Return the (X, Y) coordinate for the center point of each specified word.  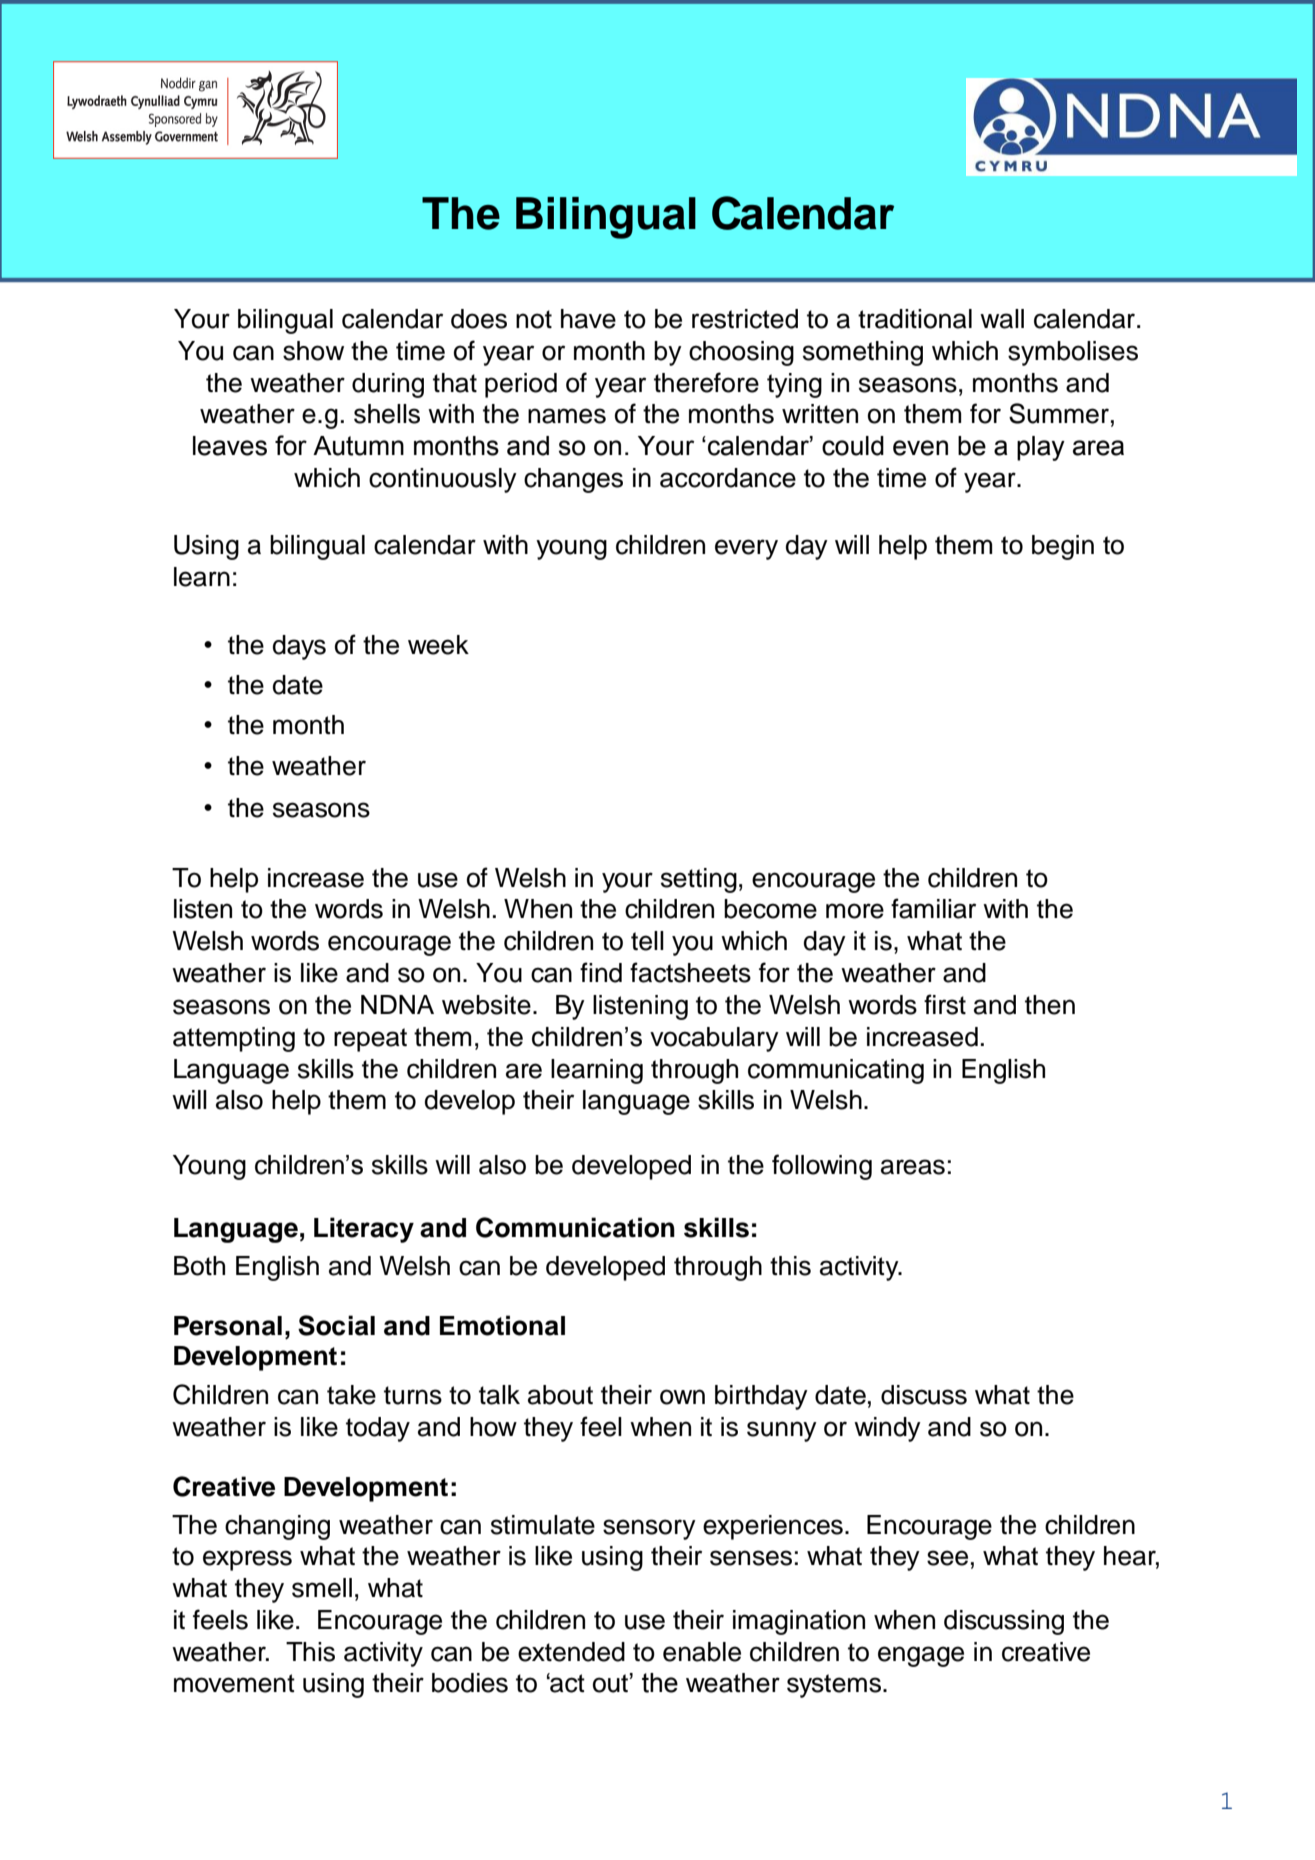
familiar (933, 908)
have (588, 319)
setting (699, 880)
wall (1002, 319)
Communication (575, 1227)
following (822, 1167)
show (313, 351)
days (299, 647)
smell (322, 1588)
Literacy (364, 1230)
